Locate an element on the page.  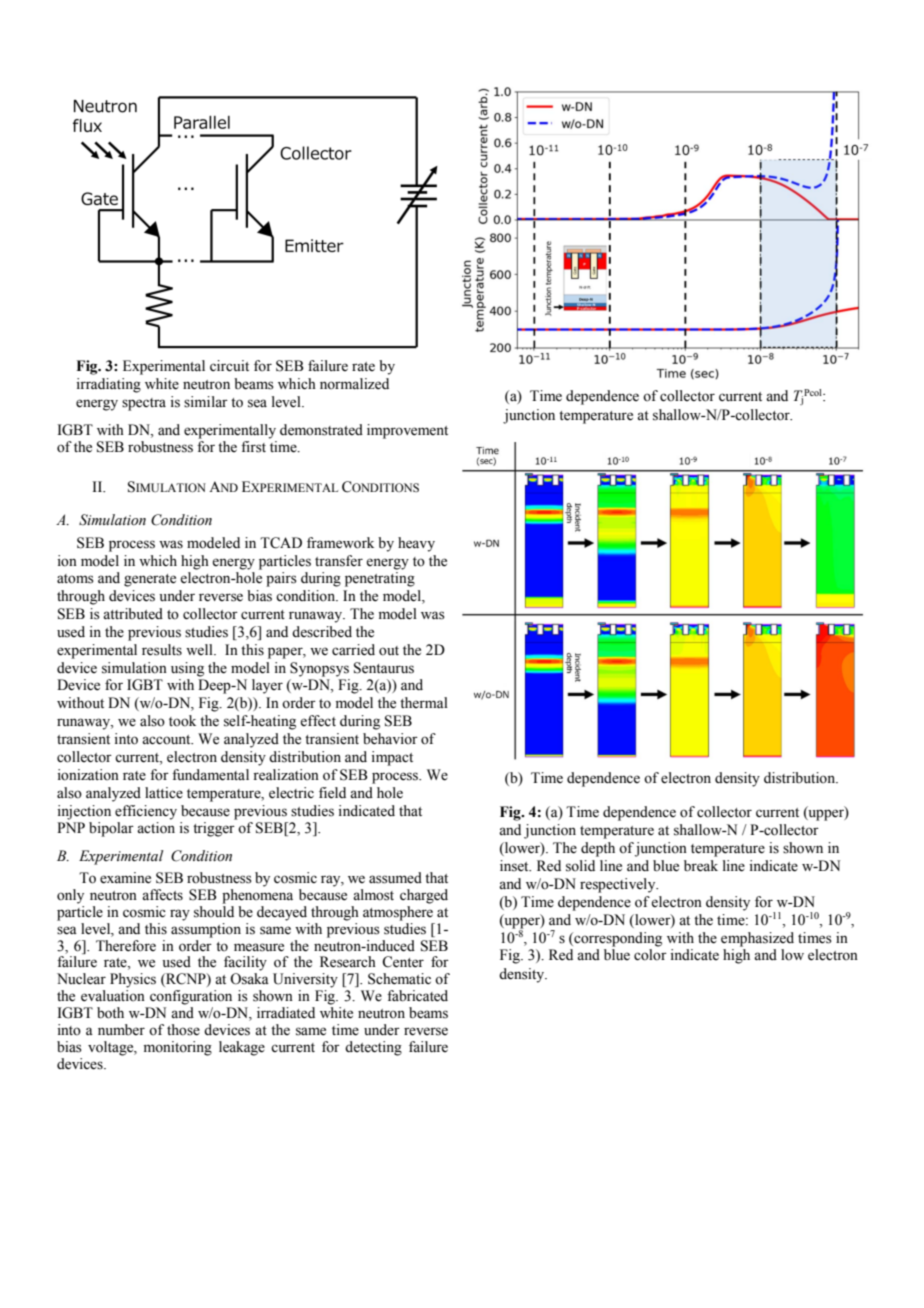
those is located at coordinates (183, 1030).
